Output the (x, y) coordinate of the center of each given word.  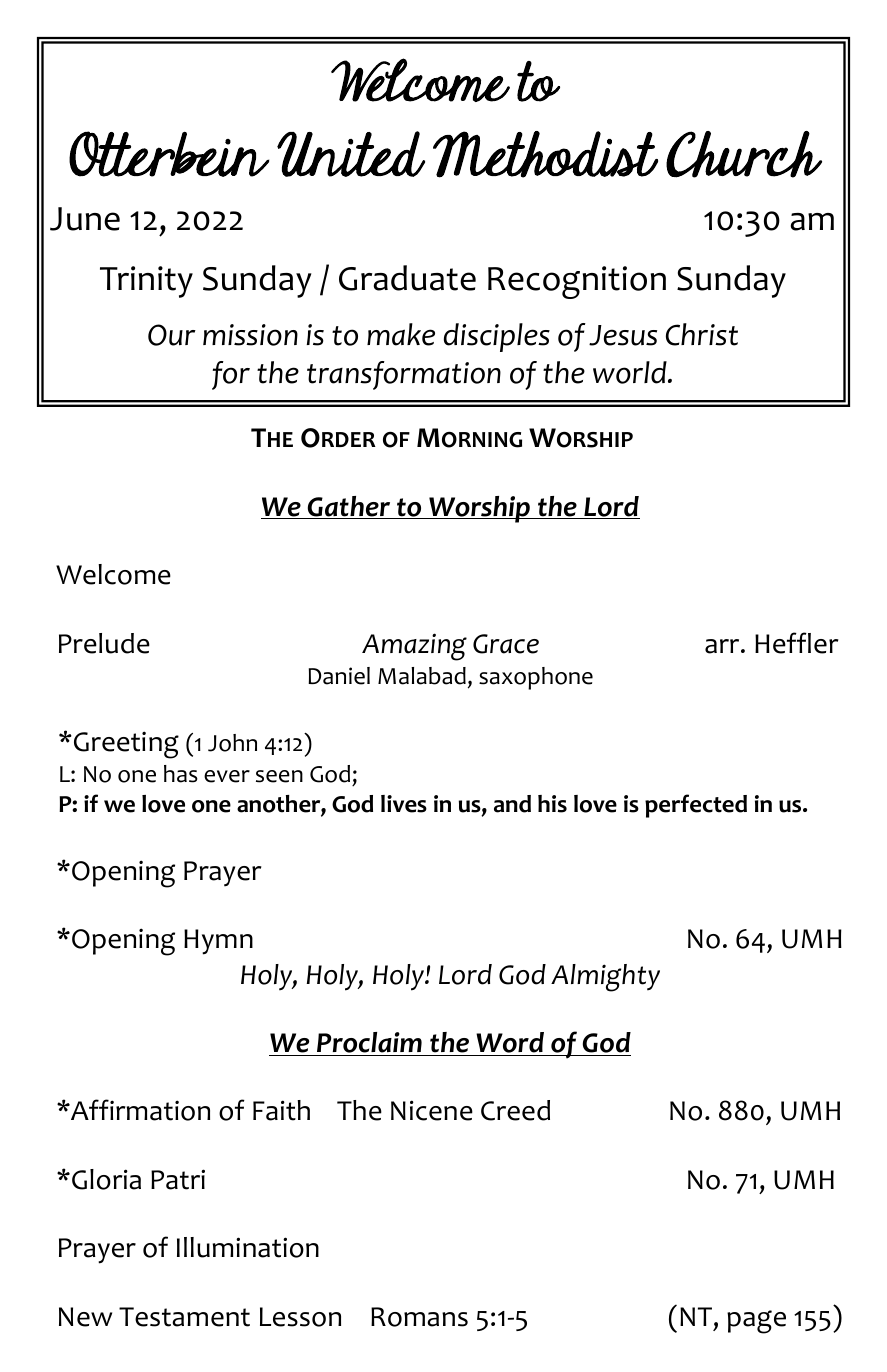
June (85, 219)
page (756, 1322)
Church (744, 154)
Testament (184, 1317)
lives (404, 804)
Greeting (125, 745)
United (351, 154)
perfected (696, 806)
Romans (419, 1317)
